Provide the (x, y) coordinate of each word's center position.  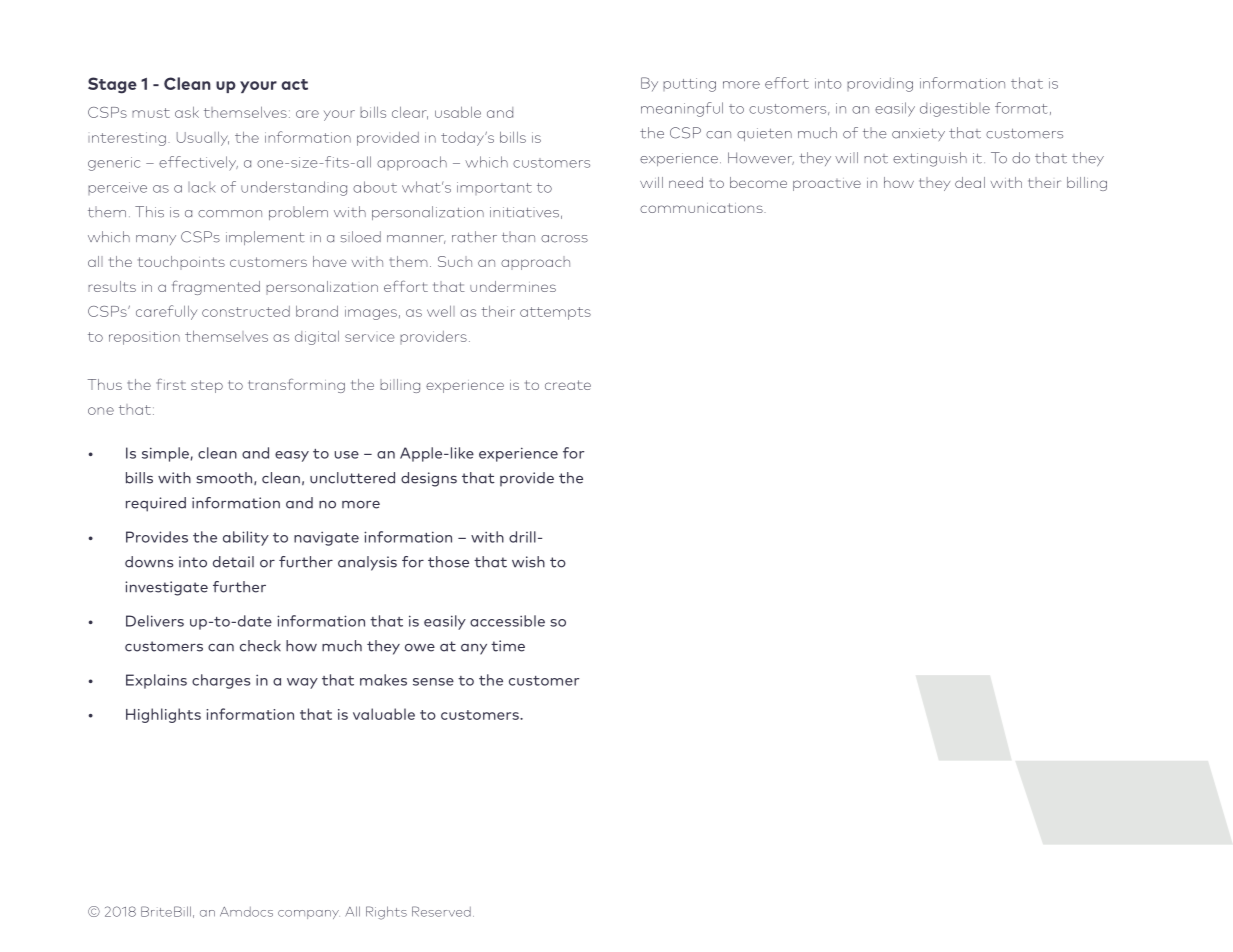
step (207, 386)
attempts (555, 313)
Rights (386, 913)
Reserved (441, 911)
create (568, 385)
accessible (507, 621)
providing (880, 84)
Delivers (155, 621)
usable (458, 112)
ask (187, 112)
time (508, 646)
